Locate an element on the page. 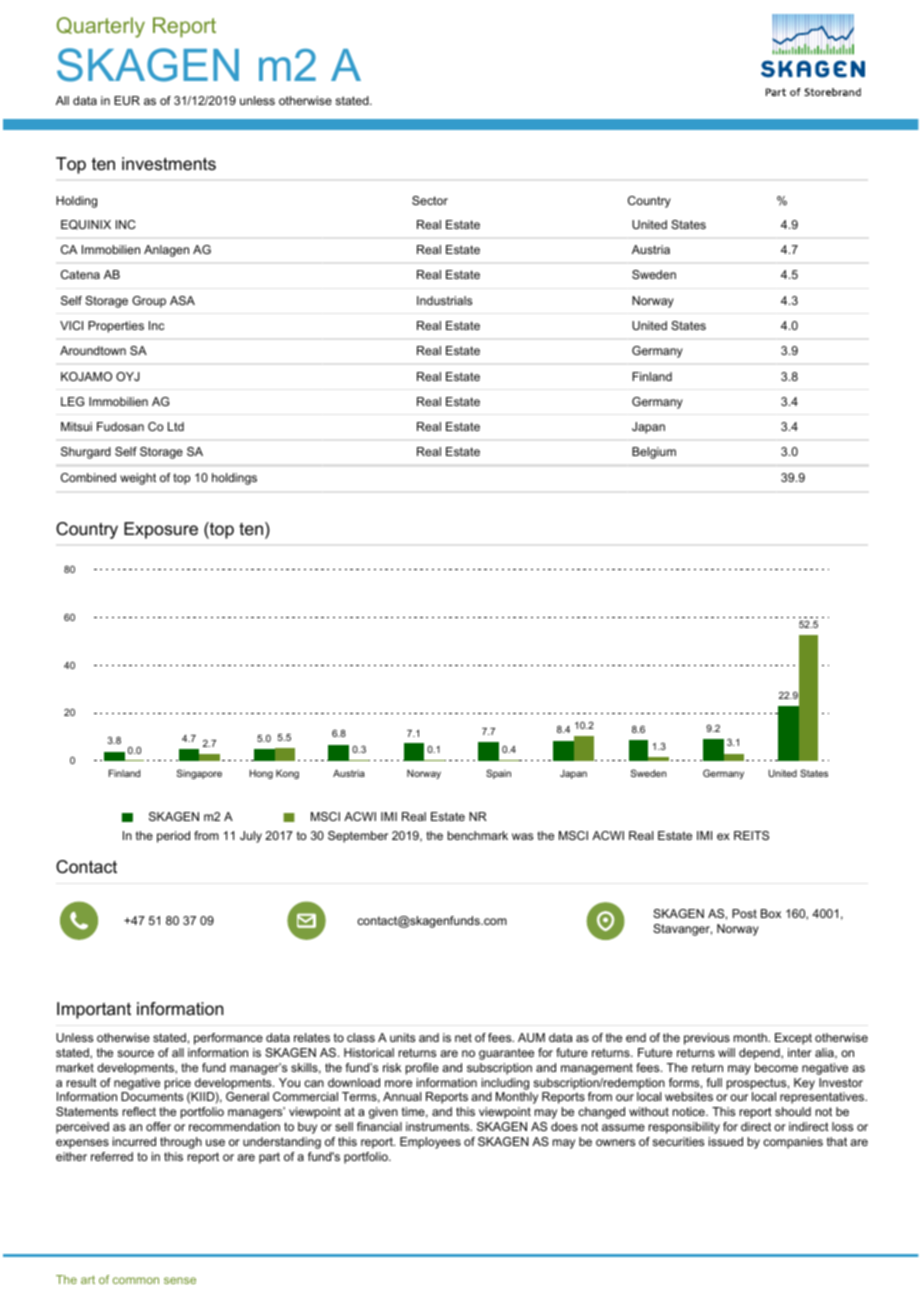 This image has height=1308, width=924. REITS is located at coordinates (751, 835).
